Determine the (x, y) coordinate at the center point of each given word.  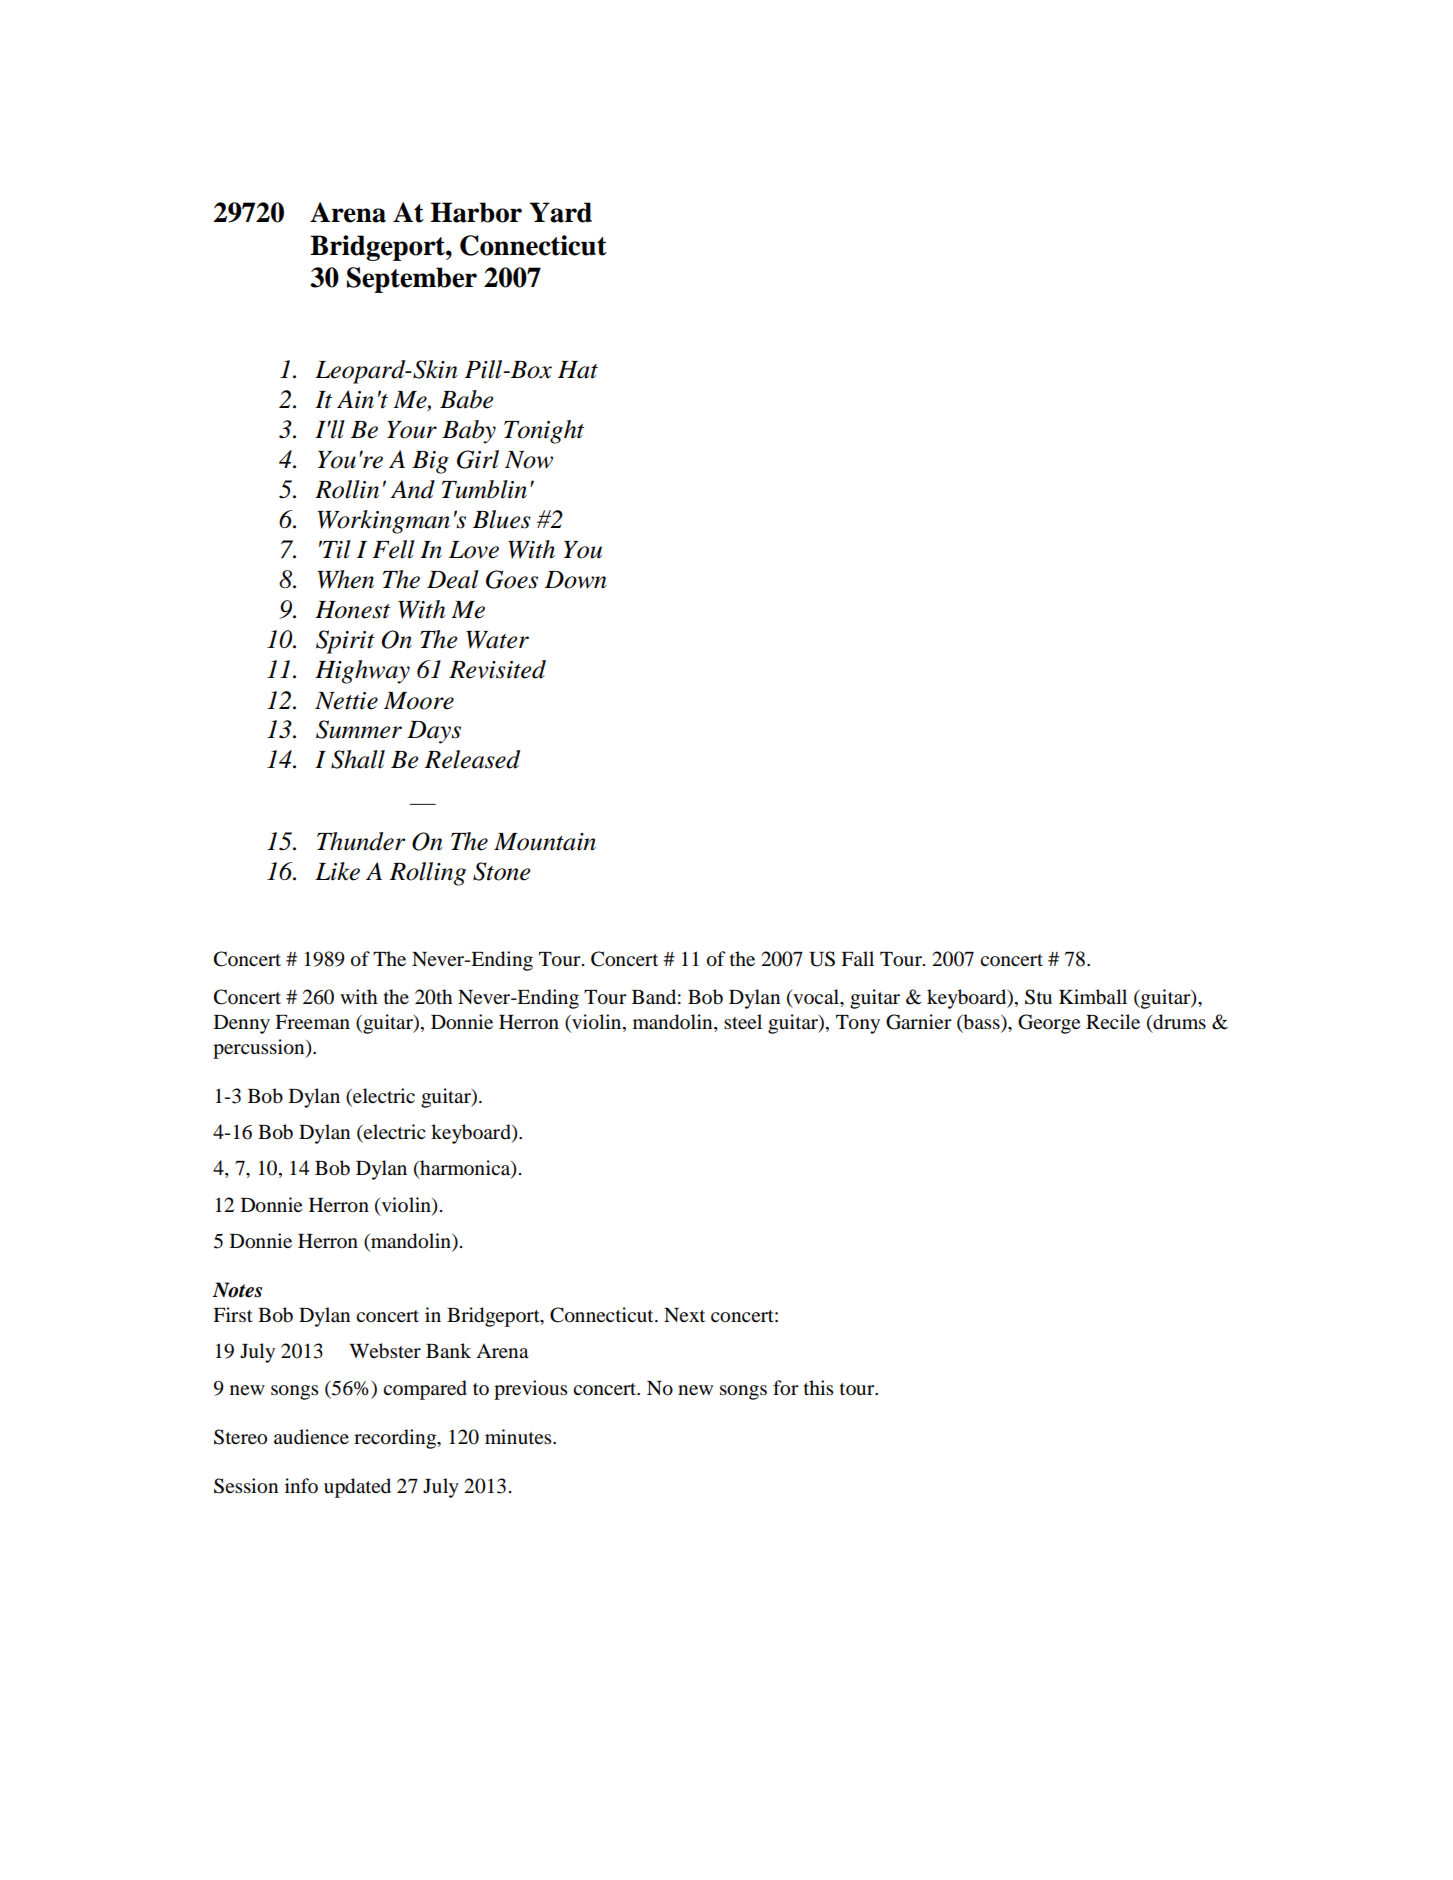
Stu (1038, 997)
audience (311, 1437)
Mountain (545, 842)
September (412, 280)
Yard (560, 212)
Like (337, 871)
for (786, 1388)
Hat (578, 370)
